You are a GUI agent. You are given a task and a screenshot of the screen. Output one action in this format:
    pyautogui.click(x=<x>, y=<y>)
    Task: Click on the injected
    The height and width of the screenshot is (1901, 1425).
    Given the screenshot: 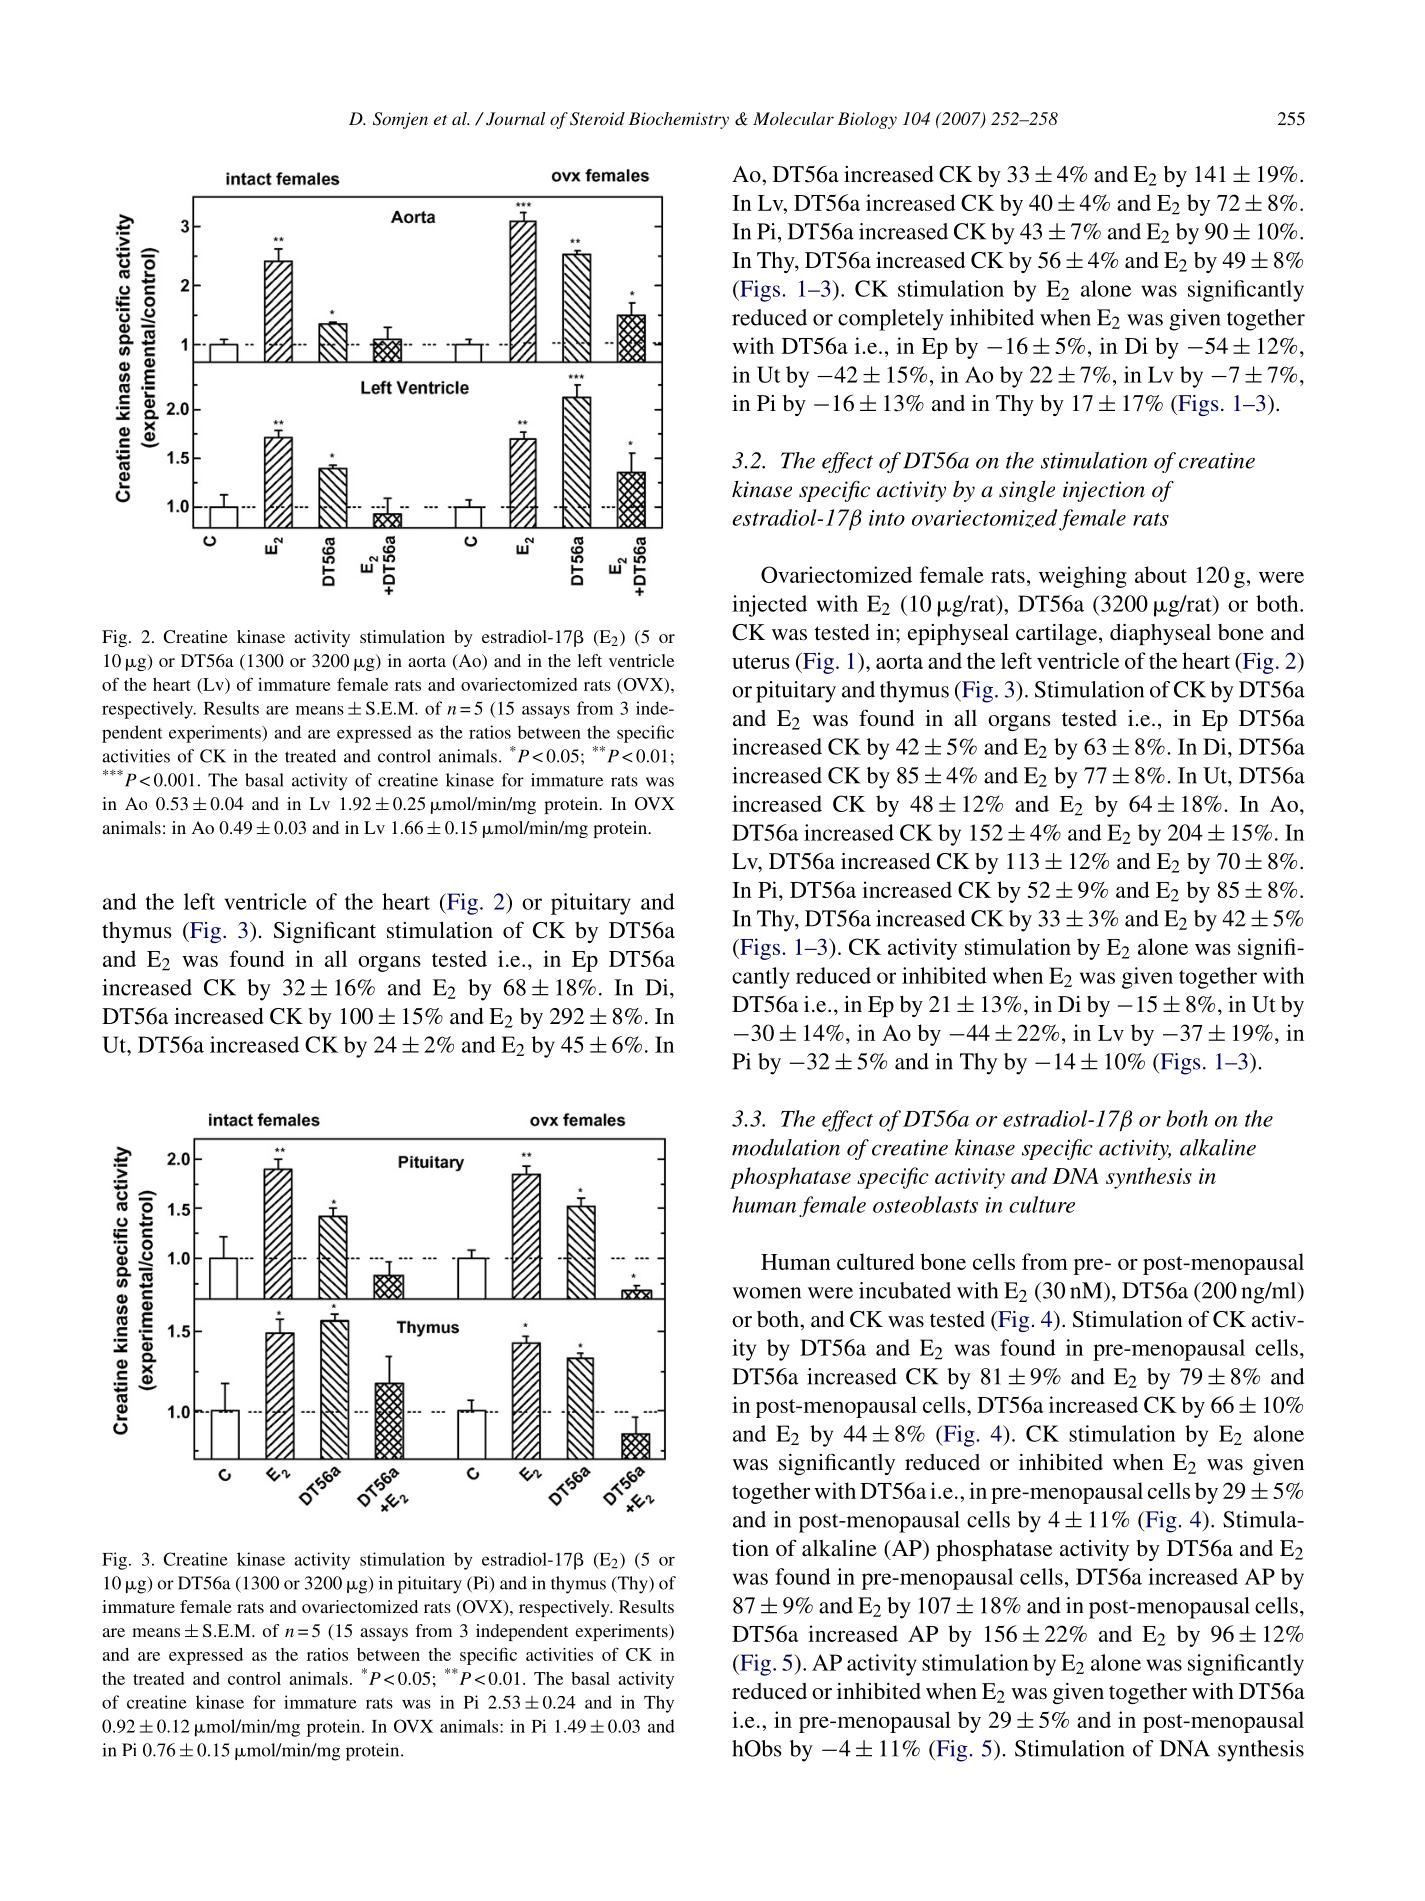 What is the action you would take?
    pyautogui.click(x=769, y=606)
